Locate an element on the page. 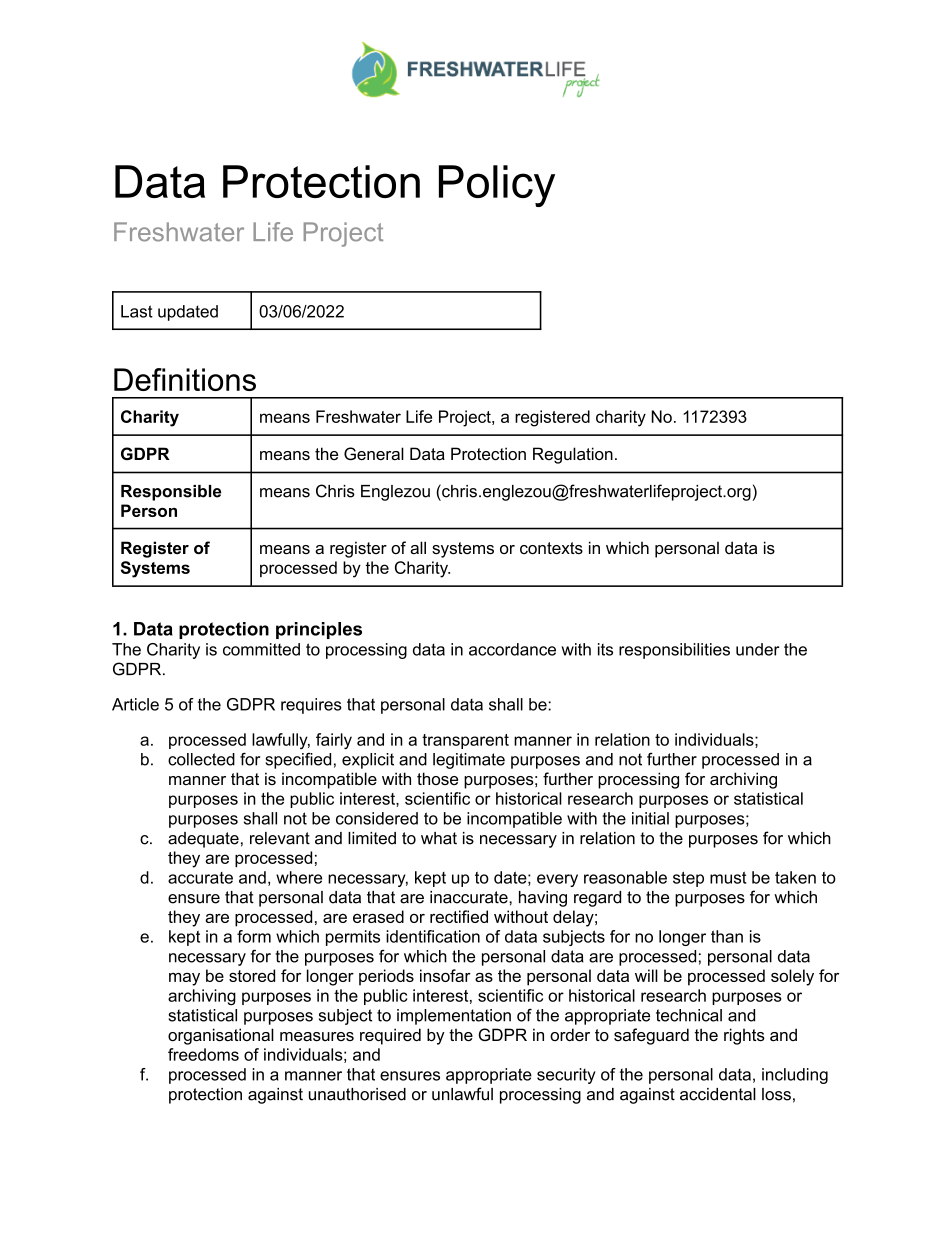 The image size is (952, 1233). General is located at coordinates (374, 454).
